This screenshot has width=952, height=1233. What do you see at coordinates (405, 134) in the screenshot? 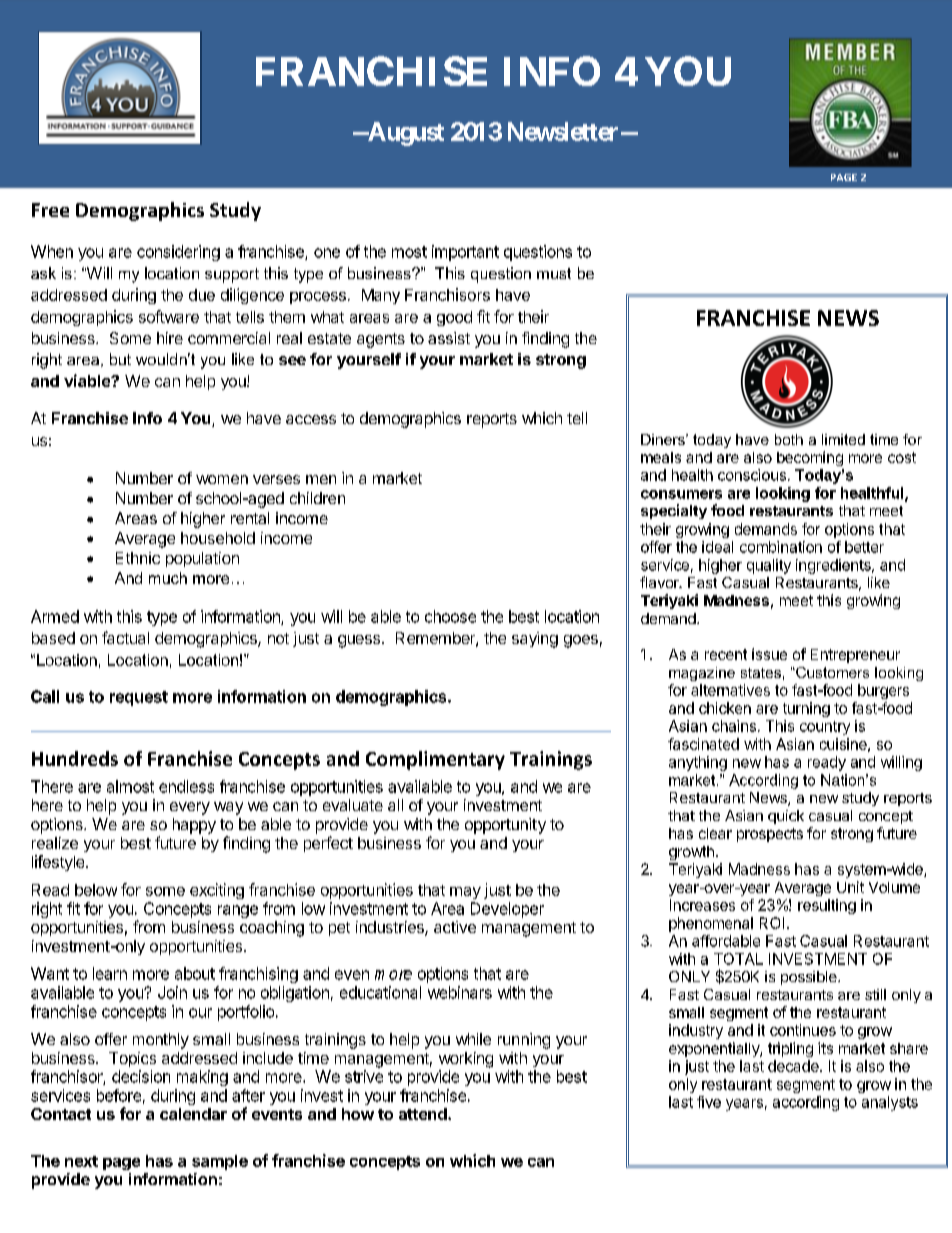
I see `August` at bounding box center [405, 134].
